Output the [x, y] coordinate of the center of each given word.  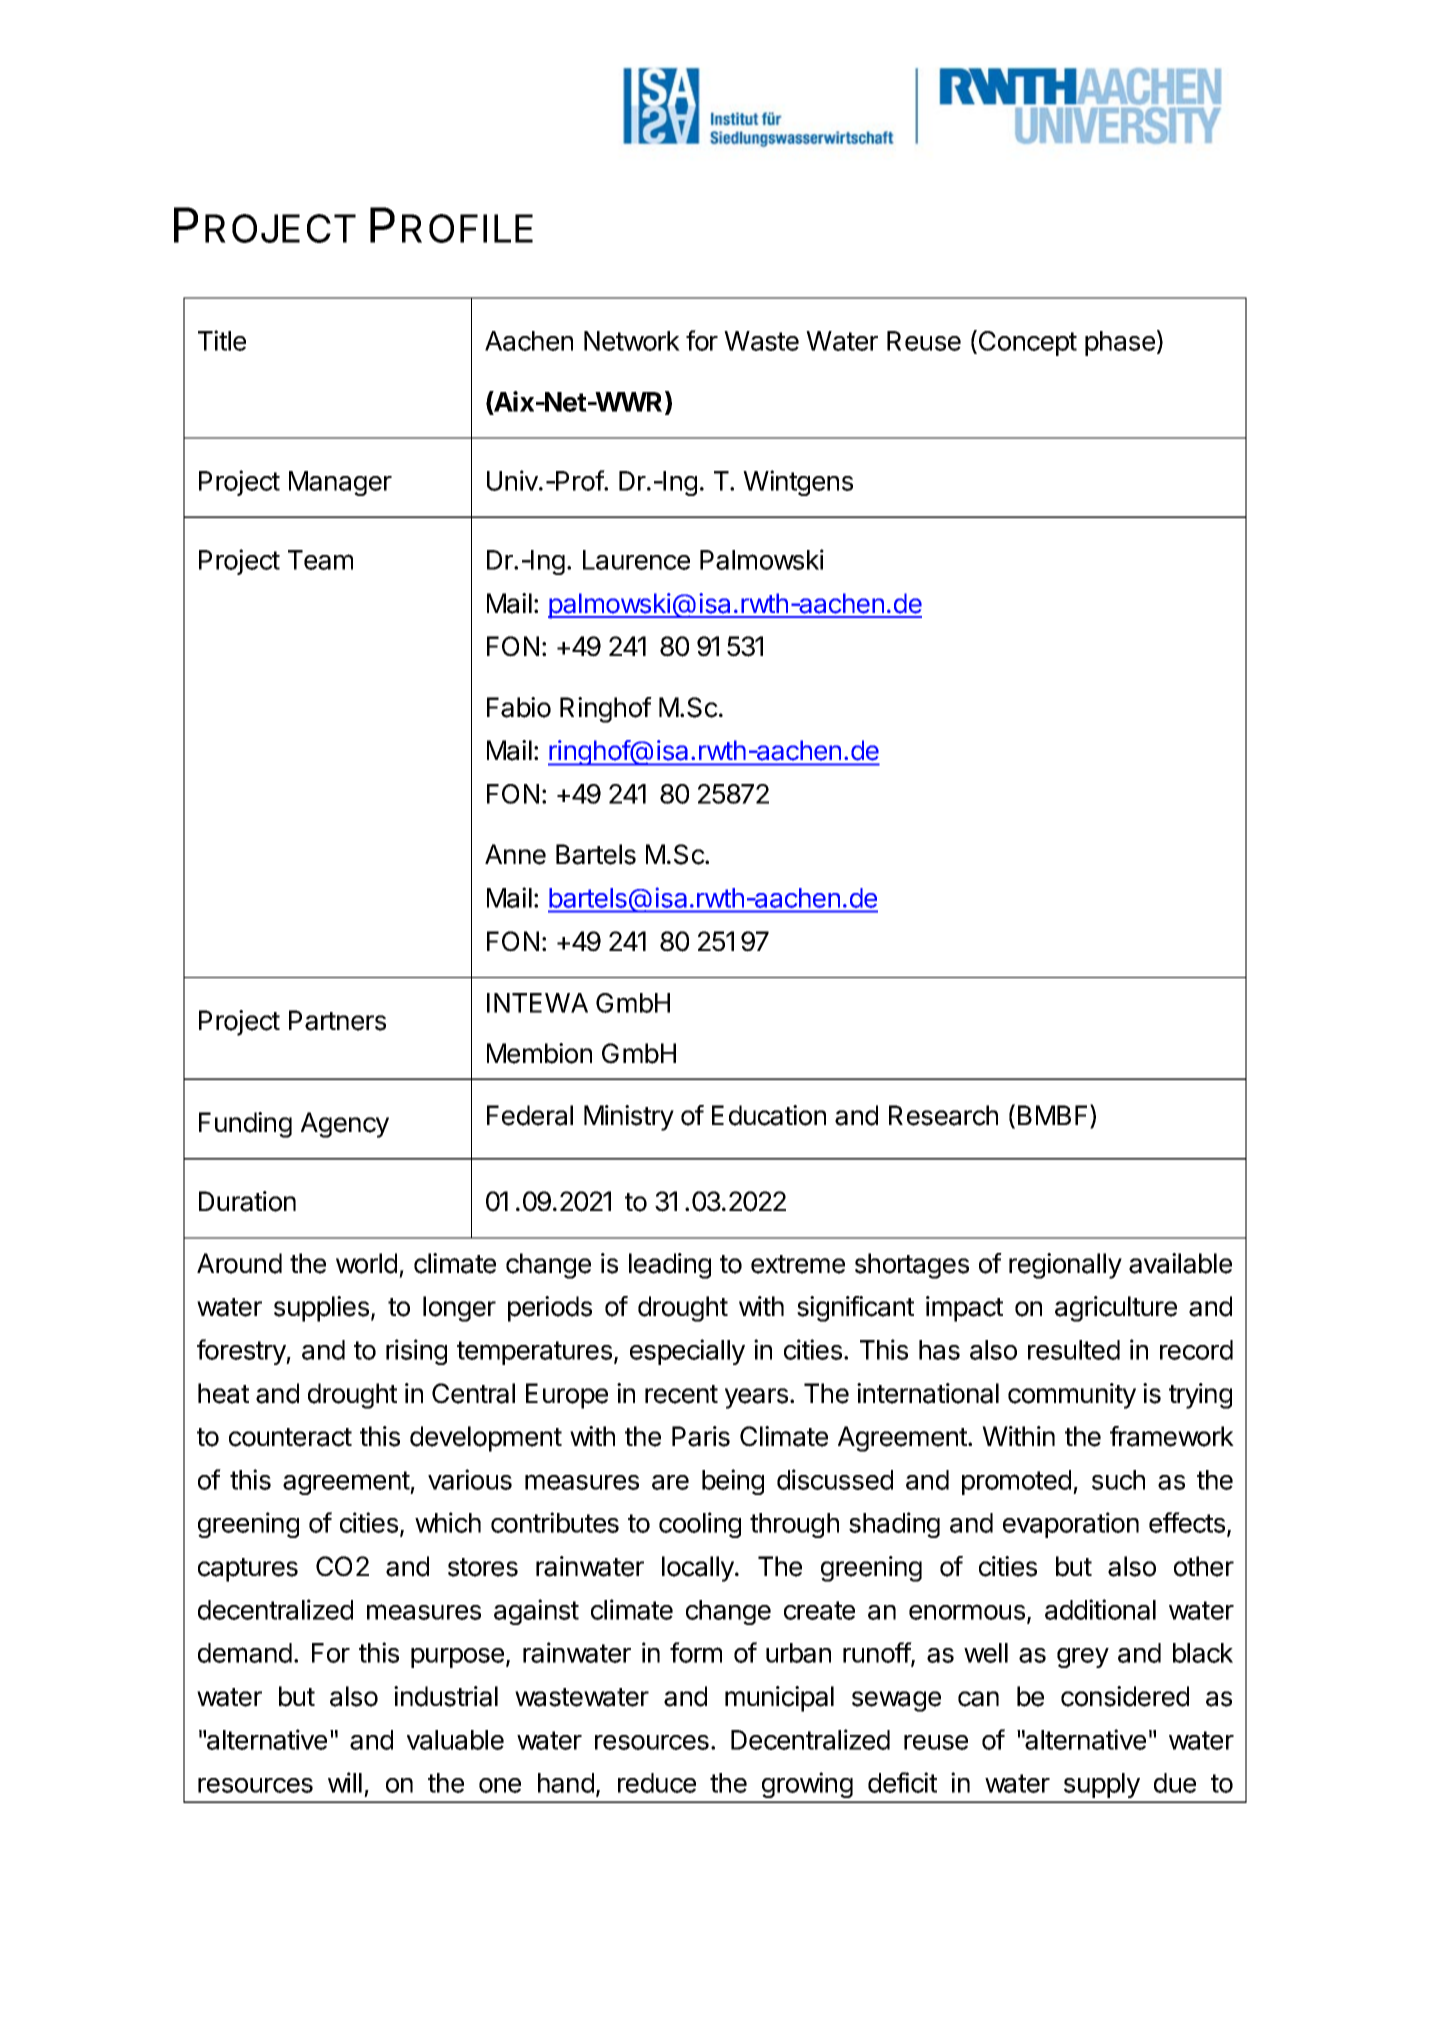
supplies [321, 1309]
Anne [515, 854]
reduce [657, 1783]
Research [943, 1115]
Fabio [519, 707]
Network [632, 341]
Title [222, 340]
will [345, 1782]
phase [1120, 343]
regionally [1065, 1266]
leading [670, 1266]
